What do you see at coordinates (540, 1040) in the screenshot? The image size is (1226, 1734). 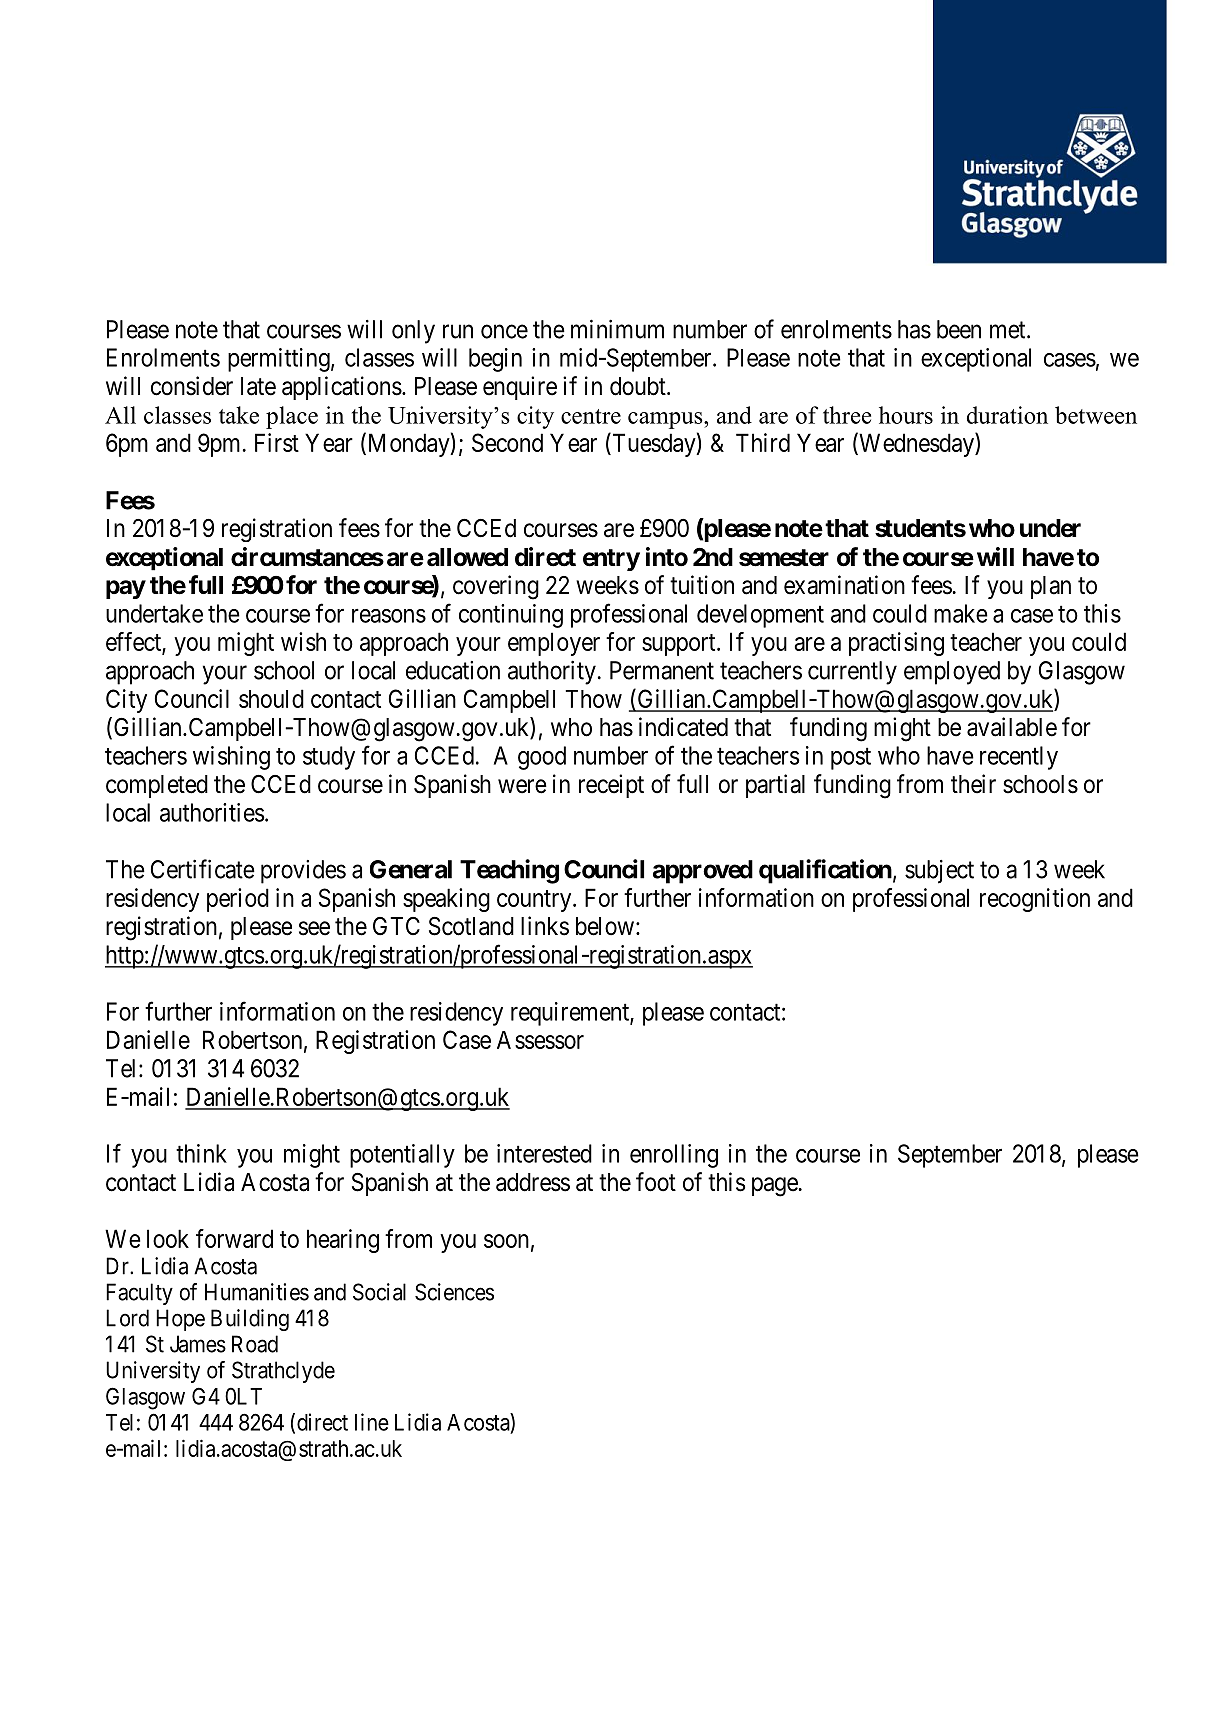 I see `Assessor` at bounding box center [540, 1040].
